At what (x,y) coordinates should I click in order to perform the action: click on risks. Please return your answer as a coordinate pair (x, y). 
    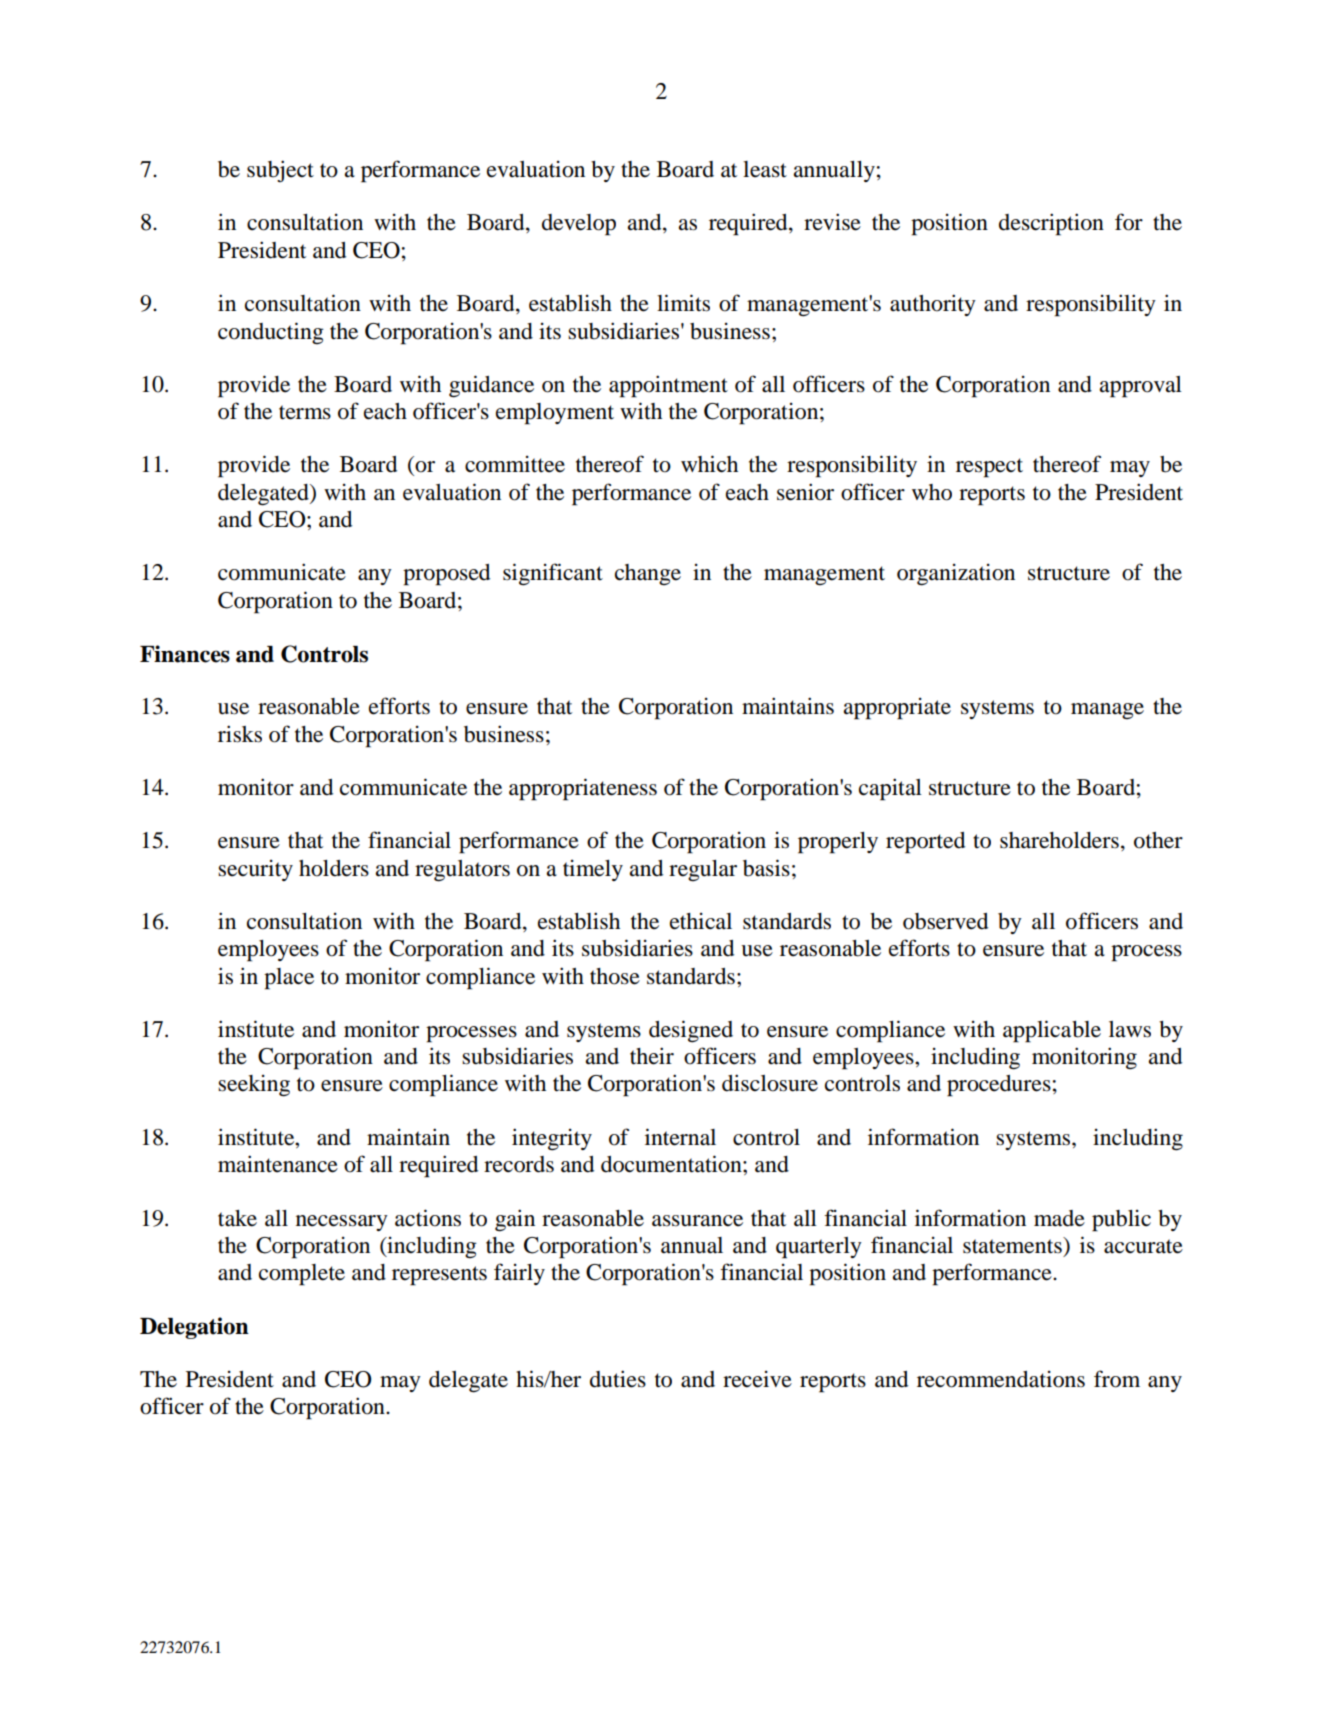
    Looking at the image, I should click on (240, 734).
